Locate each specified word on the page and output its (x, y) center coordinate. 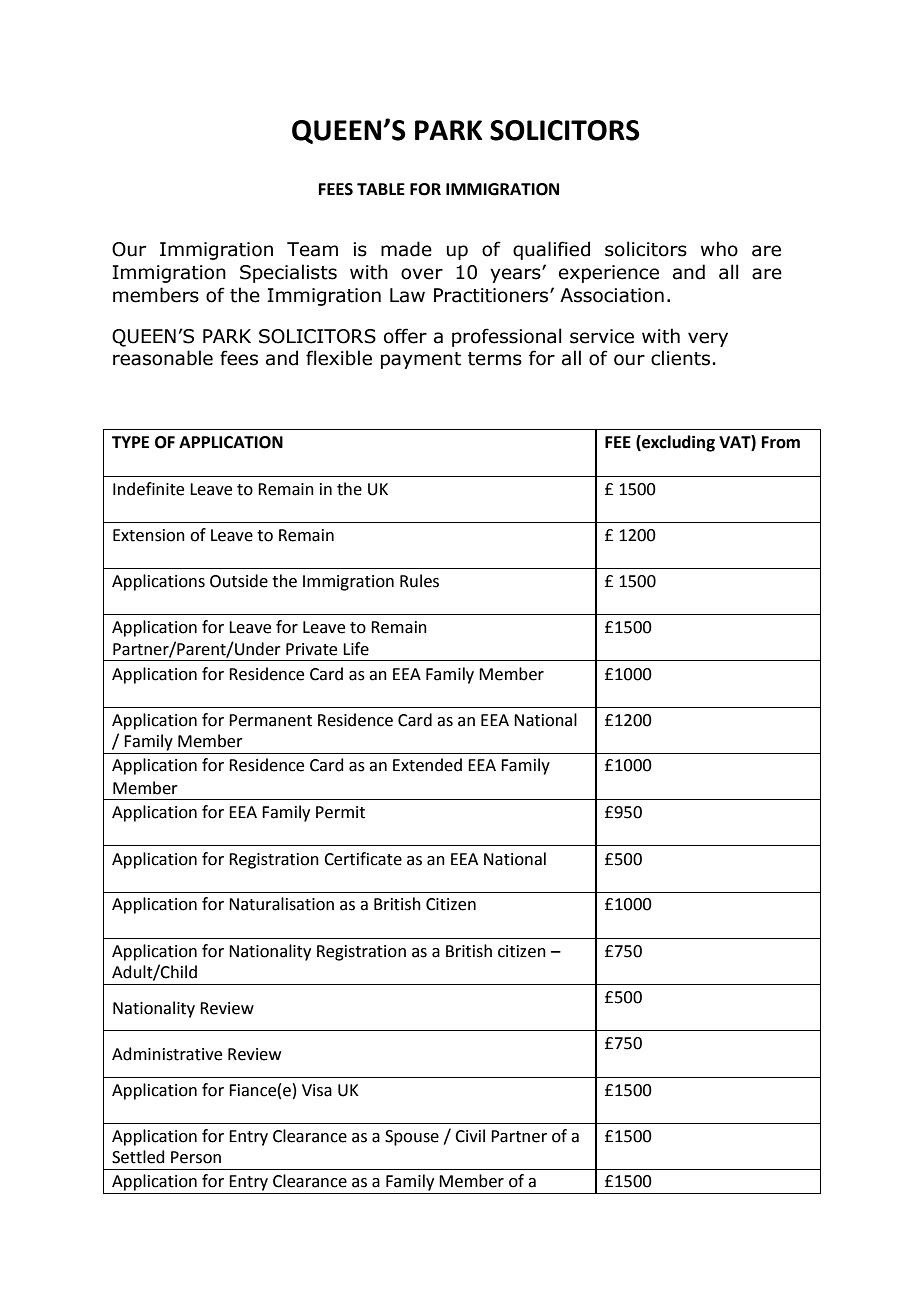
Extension (149, 535)
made (406, 249)
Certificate (363, 859)
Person (196, 1157)
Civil (470, 1136)
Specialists (288, 273)
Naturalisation (281, 904)
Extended (427, 765)
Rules (419, 581)
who (719, 249)
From (781, 442)
